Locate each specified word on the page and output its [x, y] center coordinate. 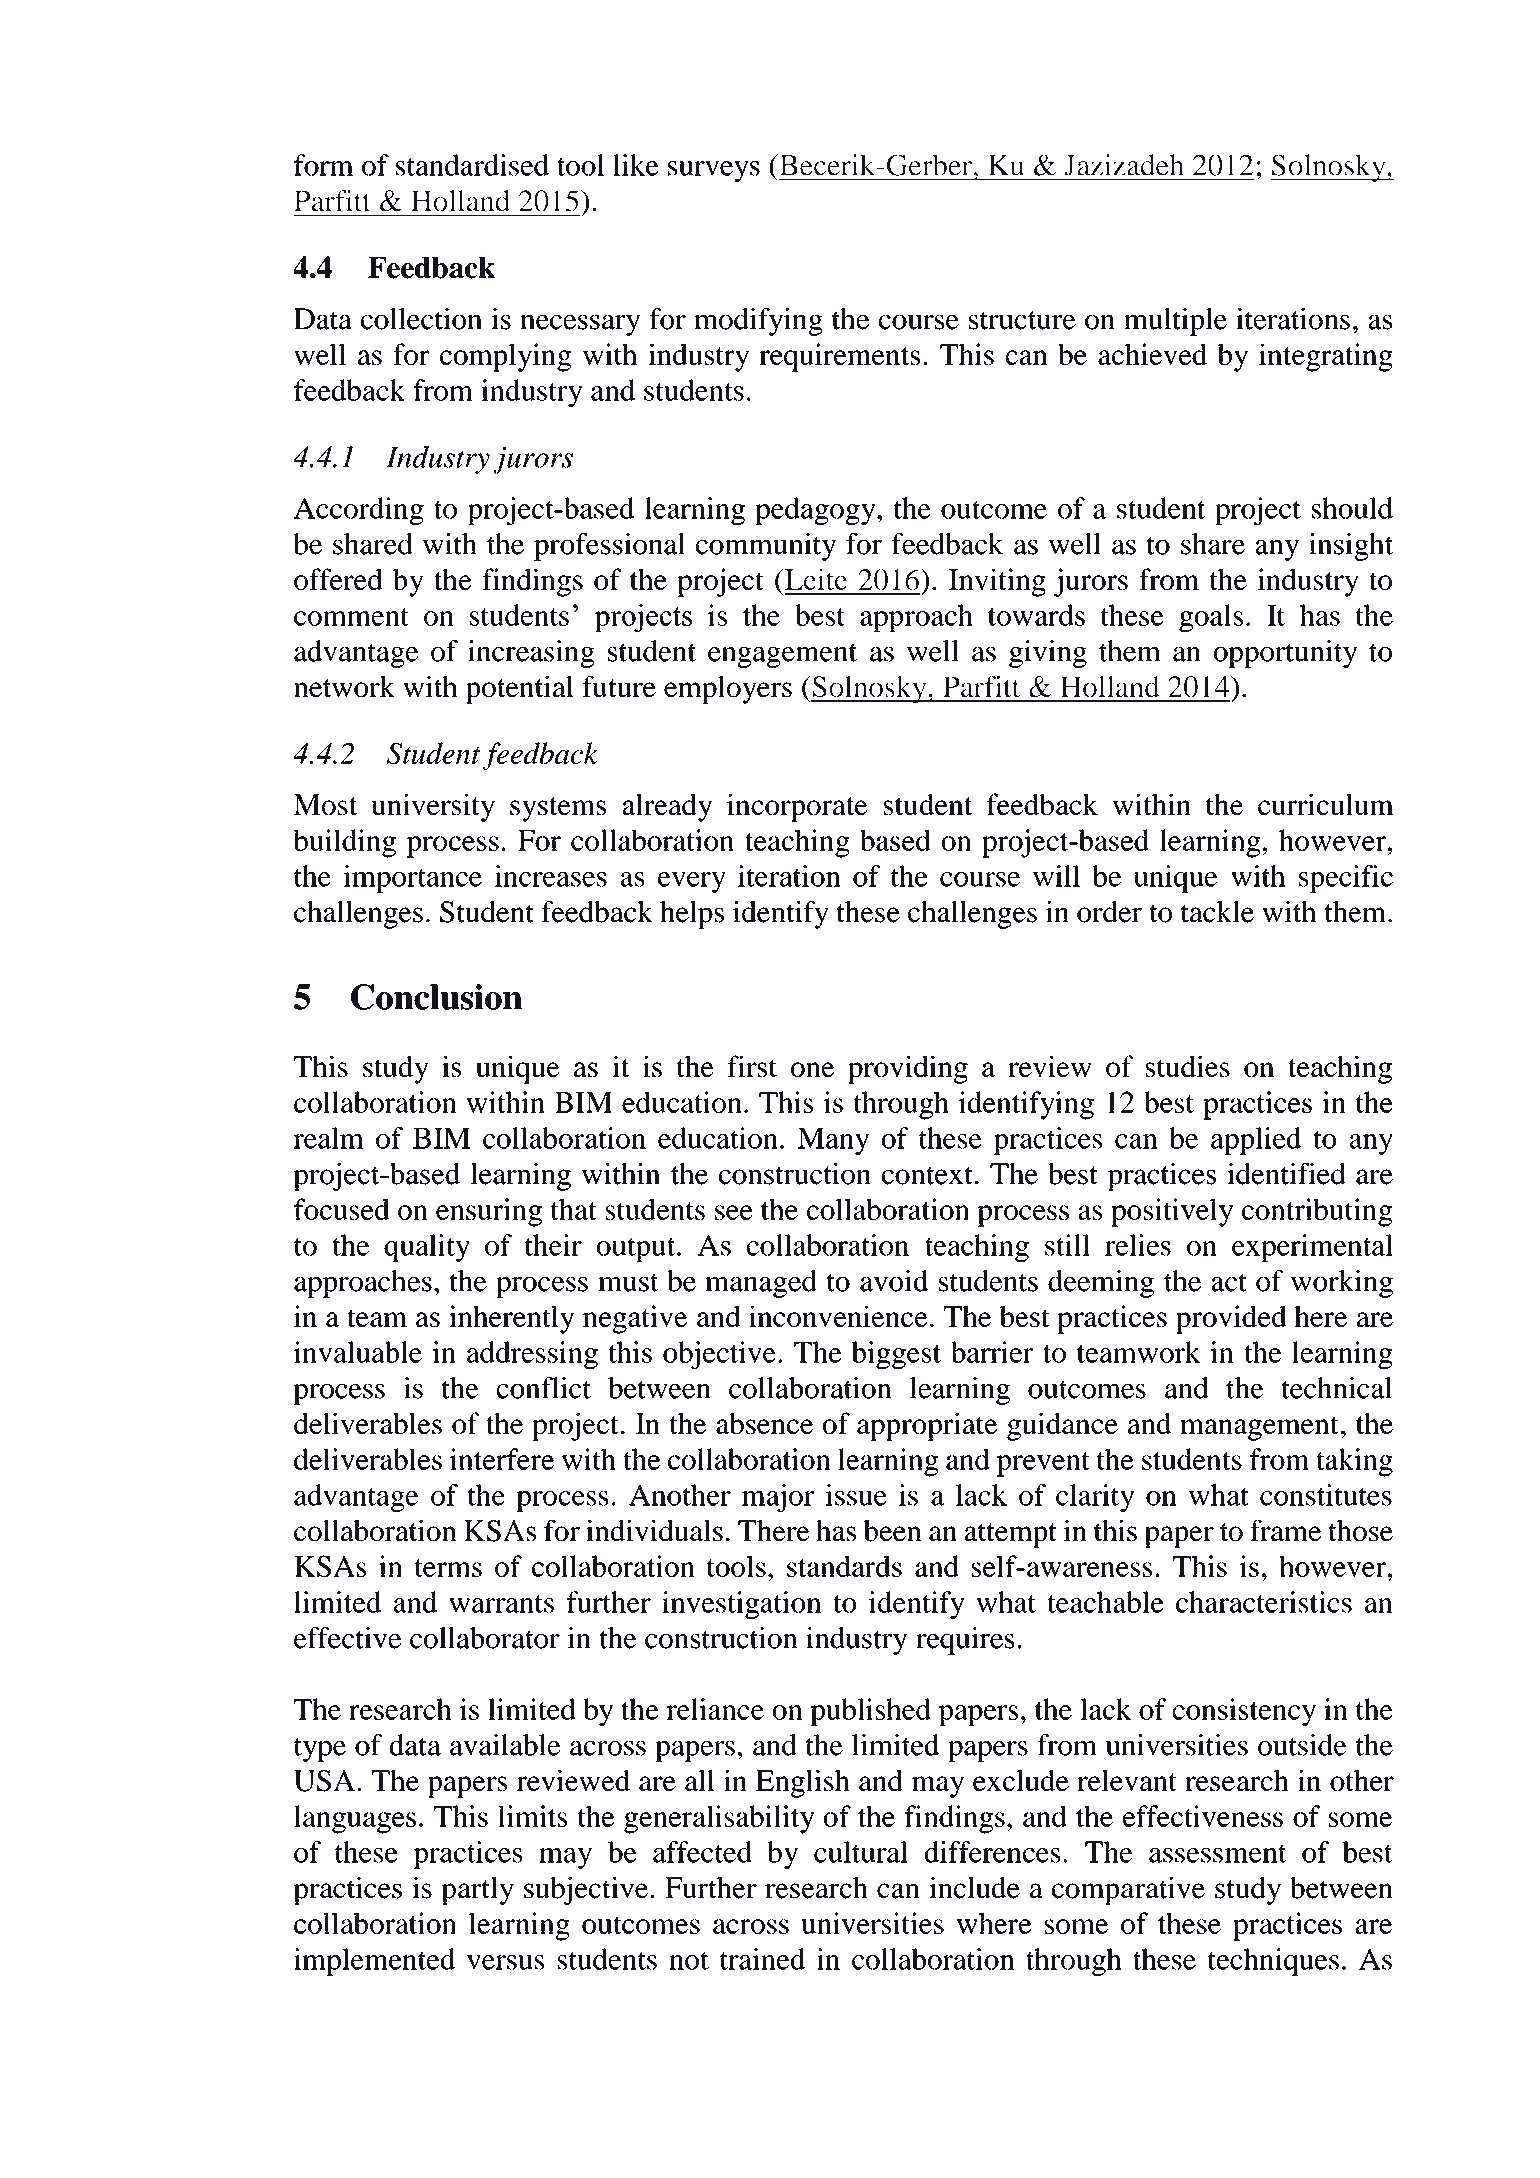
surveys [714, 171]
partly [477, 1891]
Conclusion [436, 997]
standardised [472, 165]
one [812, 1069]
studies [1188, 1066]
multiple [1175, 322]
